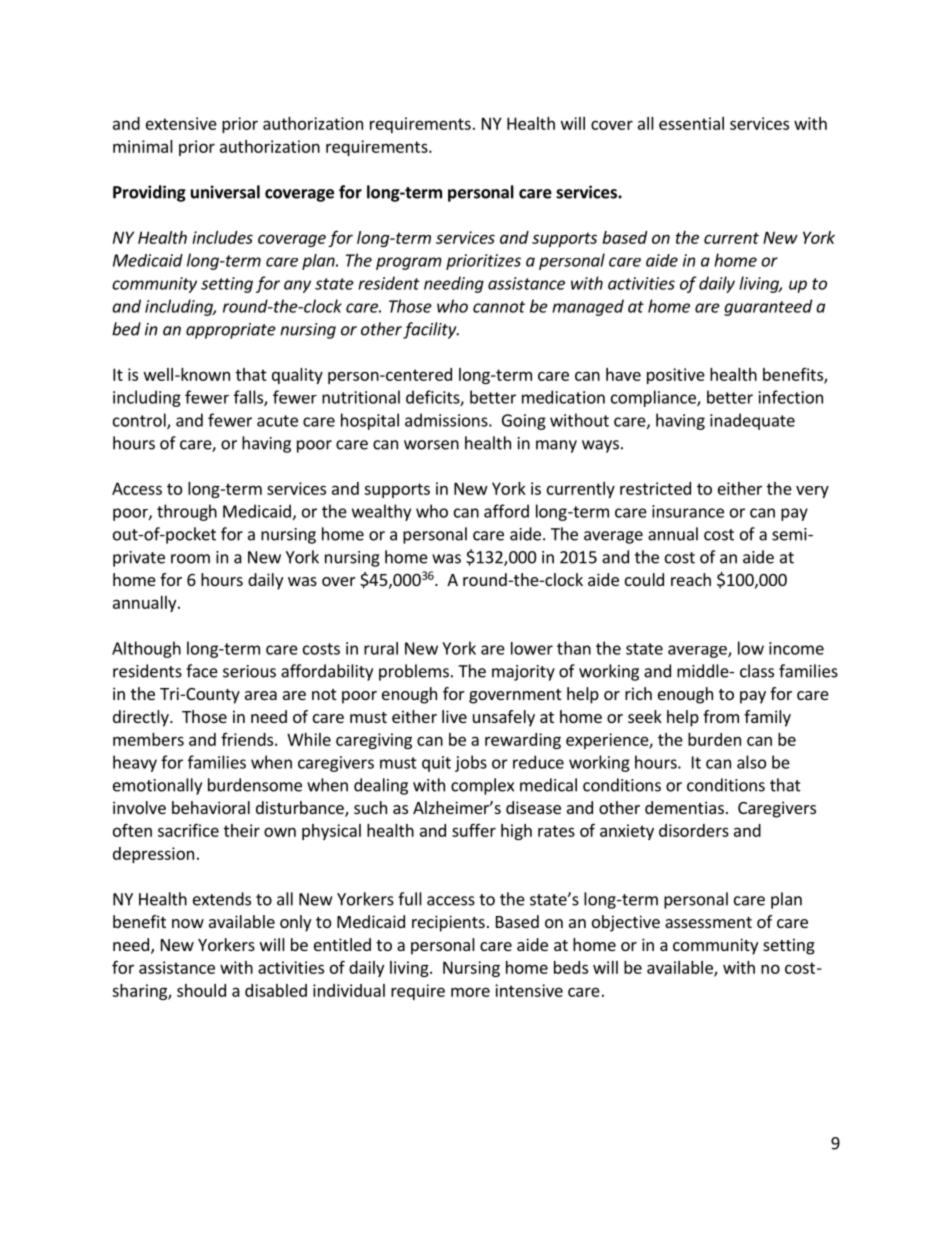  I want to click on extensive, so click(181, 123).
